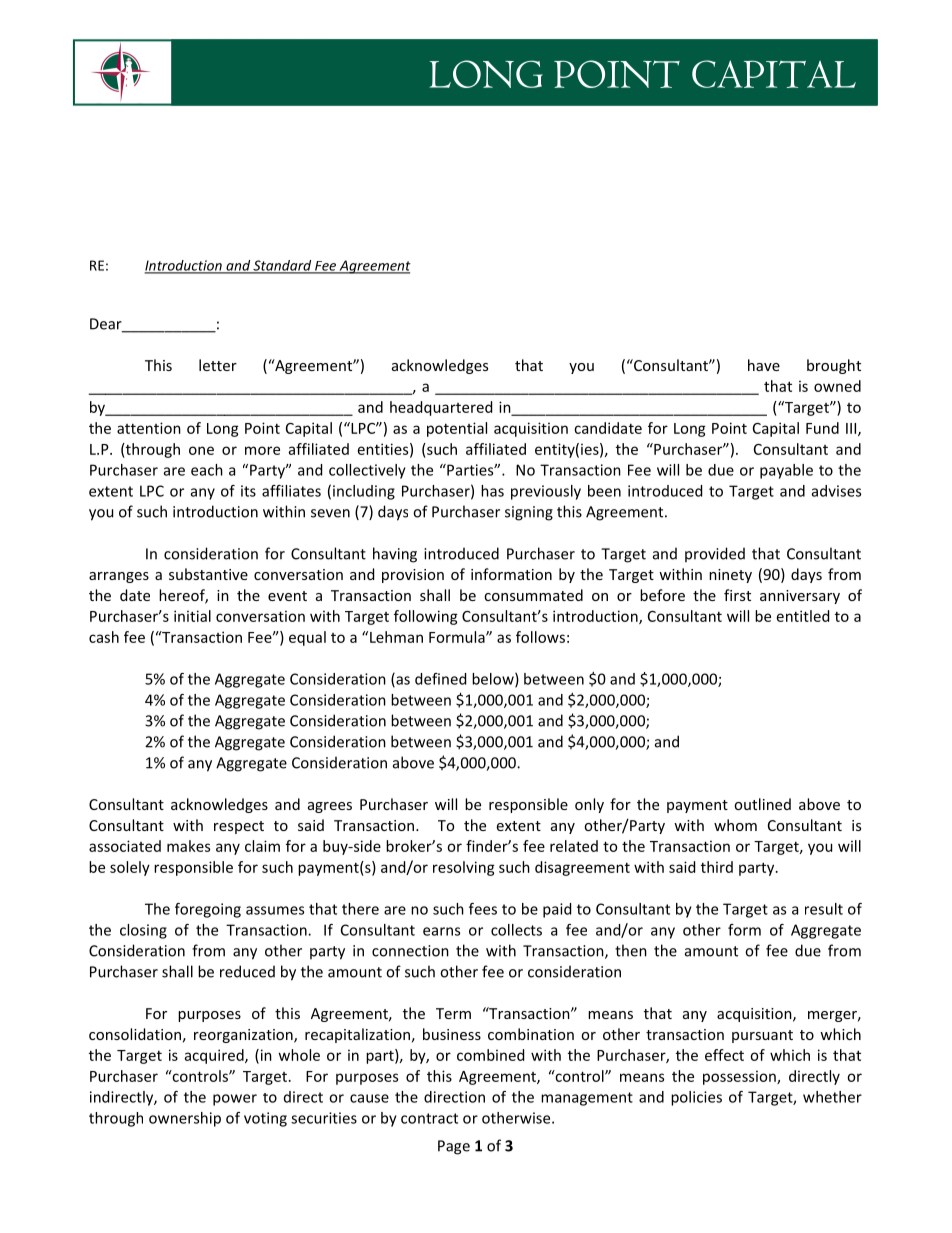 This screenshot has width=952, height=1233. I want to click on policies, so click(696, 1098).
